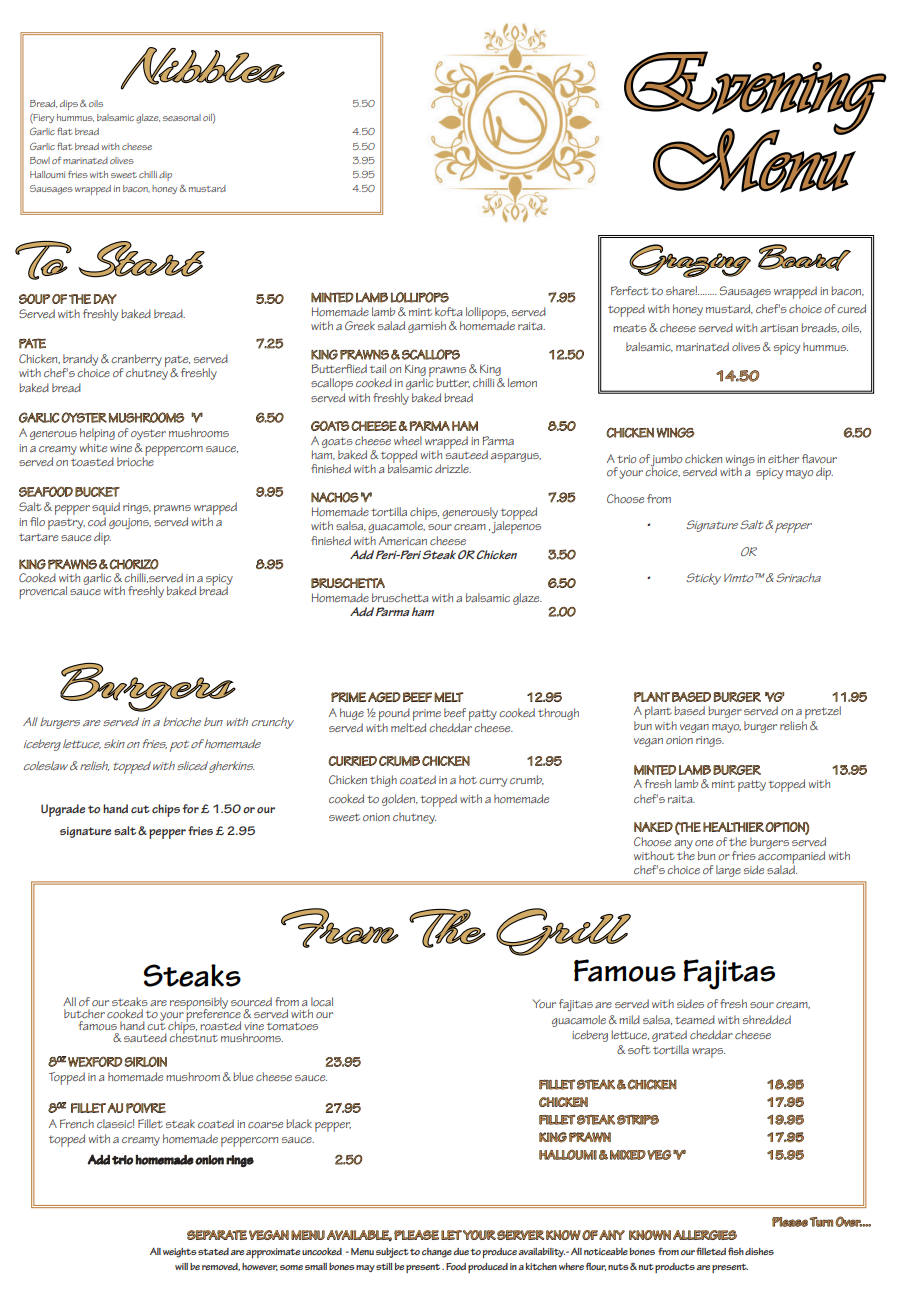 This page has height=1308, width=924. Describe the element at coordinates (63, 810) in the page. I see `Upgrade` at that location.
